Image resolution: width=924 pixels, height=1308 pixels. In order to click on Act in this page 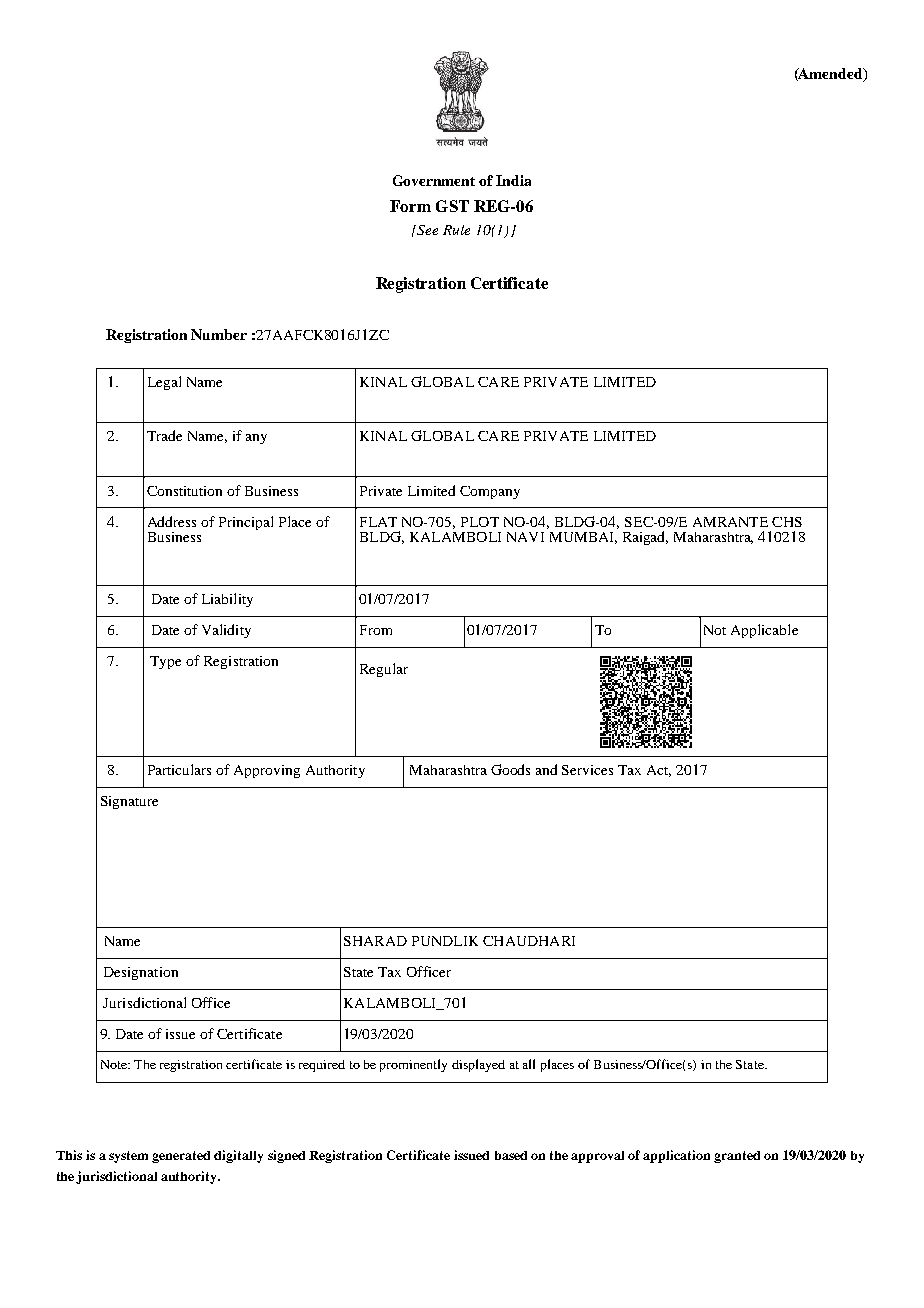, I will do `click(659, 771)`.
